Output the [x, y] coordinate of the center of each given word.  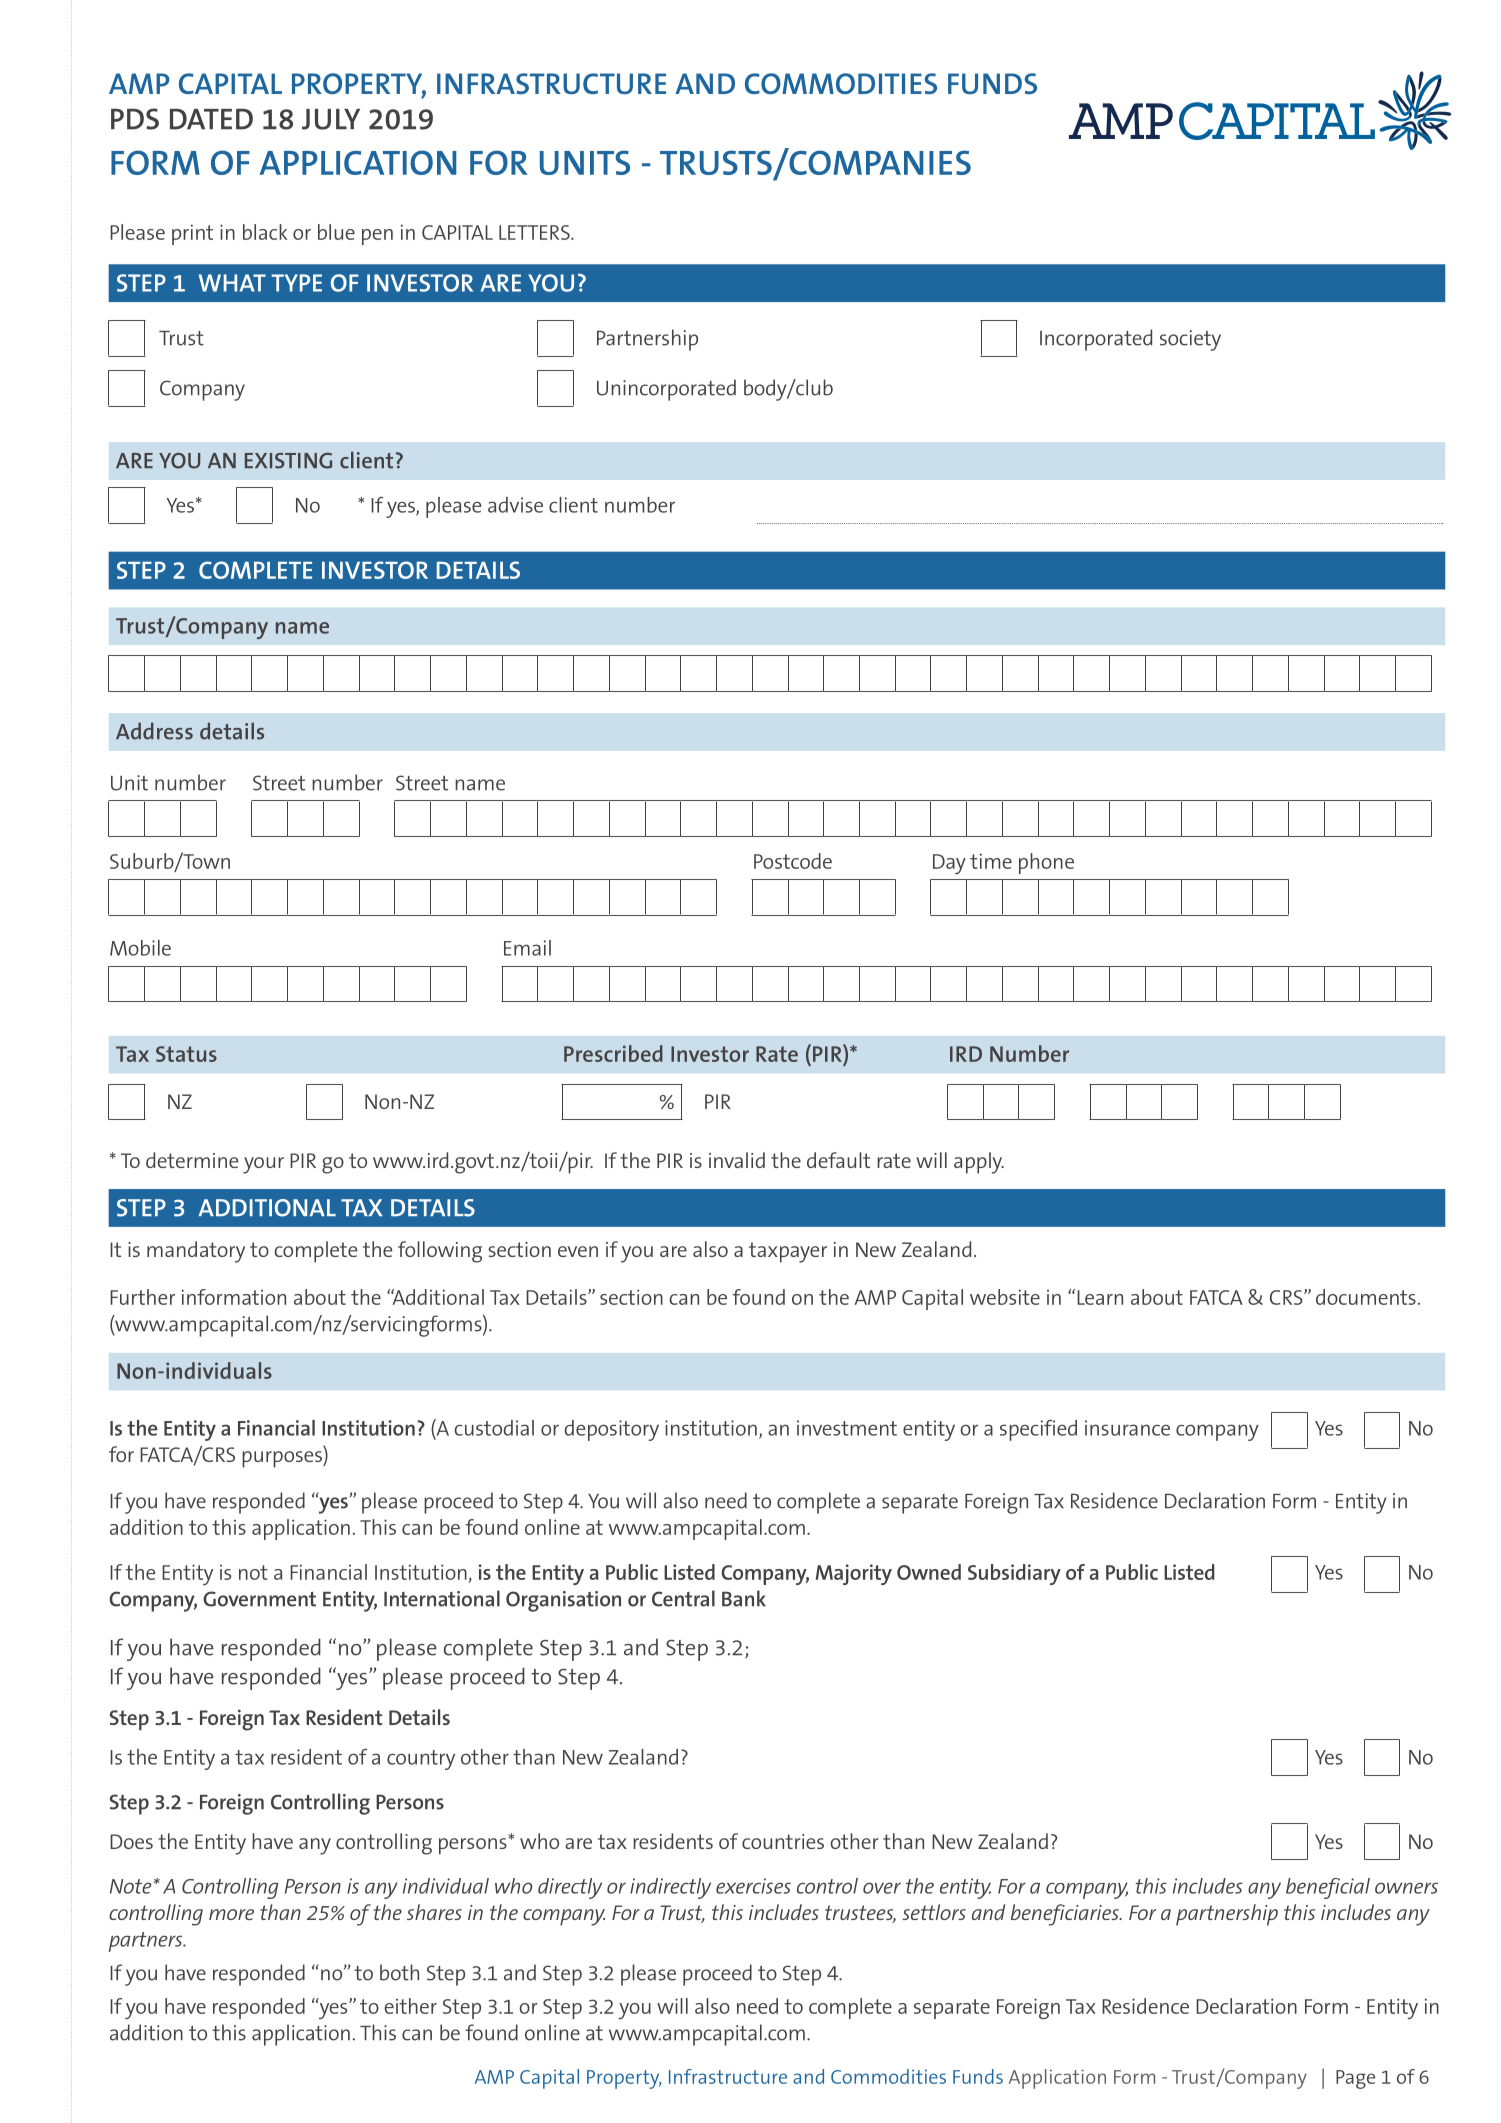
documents [1366, 1297]
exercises [753, 1886]
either [410, 2006]
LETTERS [535, 232]
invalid [737, 1160]
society [1190, 340]
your [263, 1165]
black [265, 232]
